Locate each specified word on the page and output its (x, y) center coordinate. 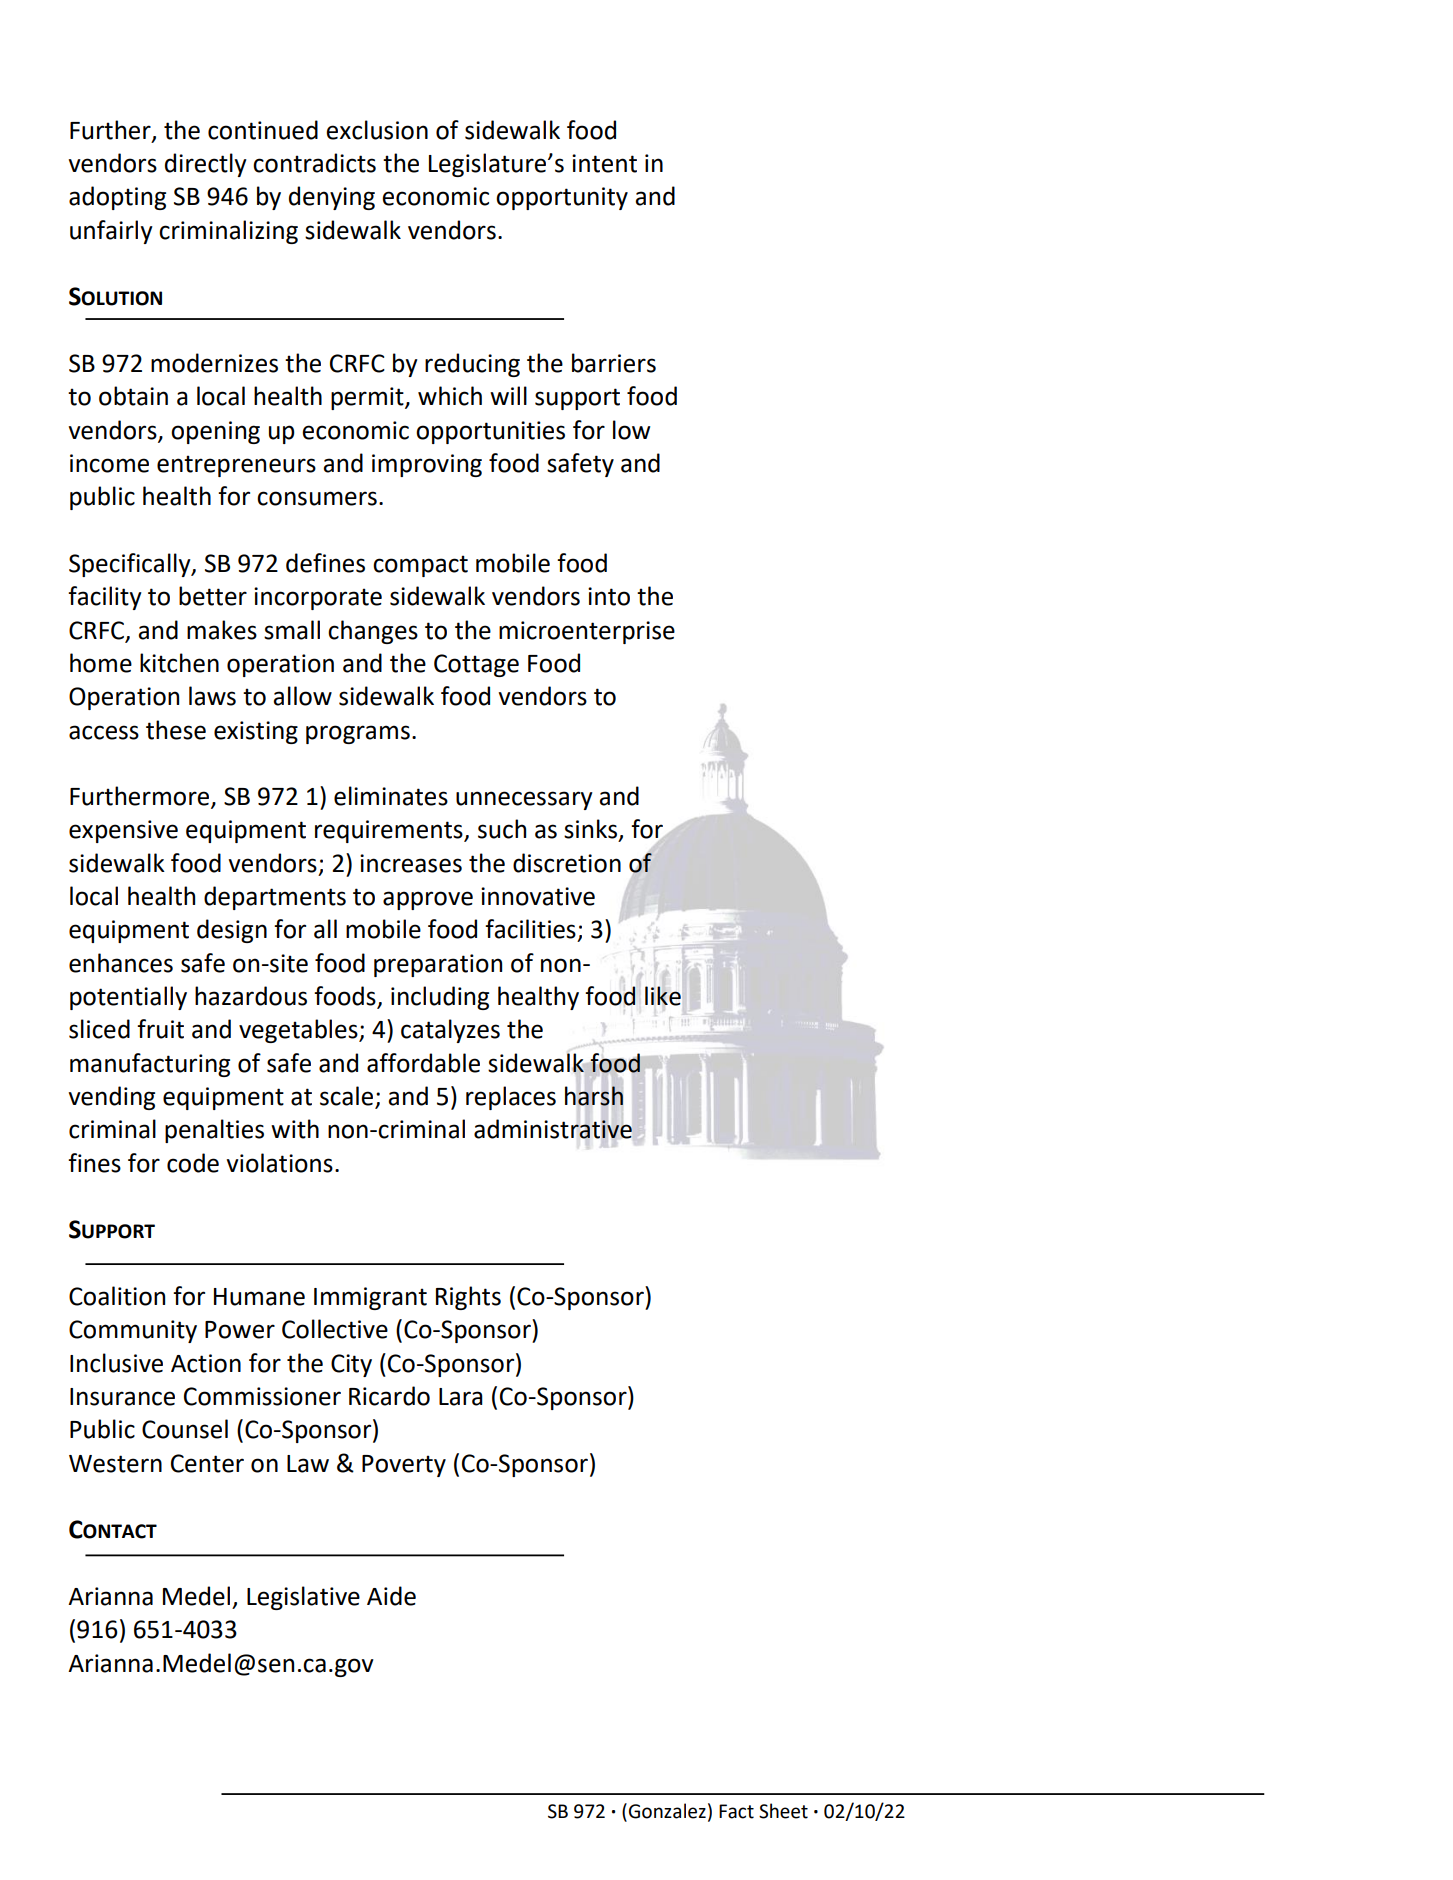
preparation (438, 965)
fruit (160, 1029)
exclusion (377, 130)
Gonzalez (667, 1811)
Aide (391, 1596)
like (663, 996)
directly (206, 165)
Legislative (303, 1598)
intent (604, 163)
